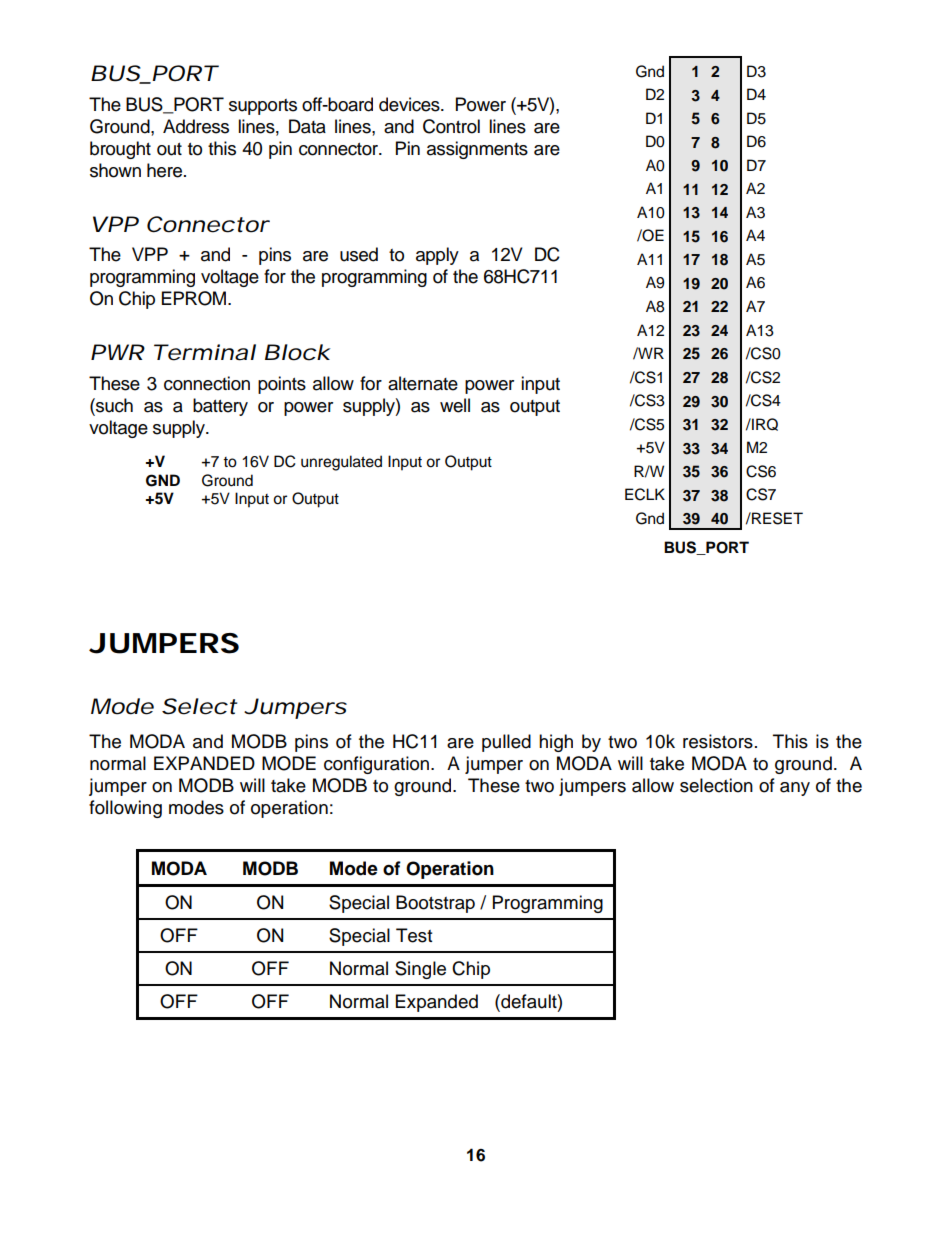 The image size is (952, 1233). I want to click on pulled, so click(506, 743).
